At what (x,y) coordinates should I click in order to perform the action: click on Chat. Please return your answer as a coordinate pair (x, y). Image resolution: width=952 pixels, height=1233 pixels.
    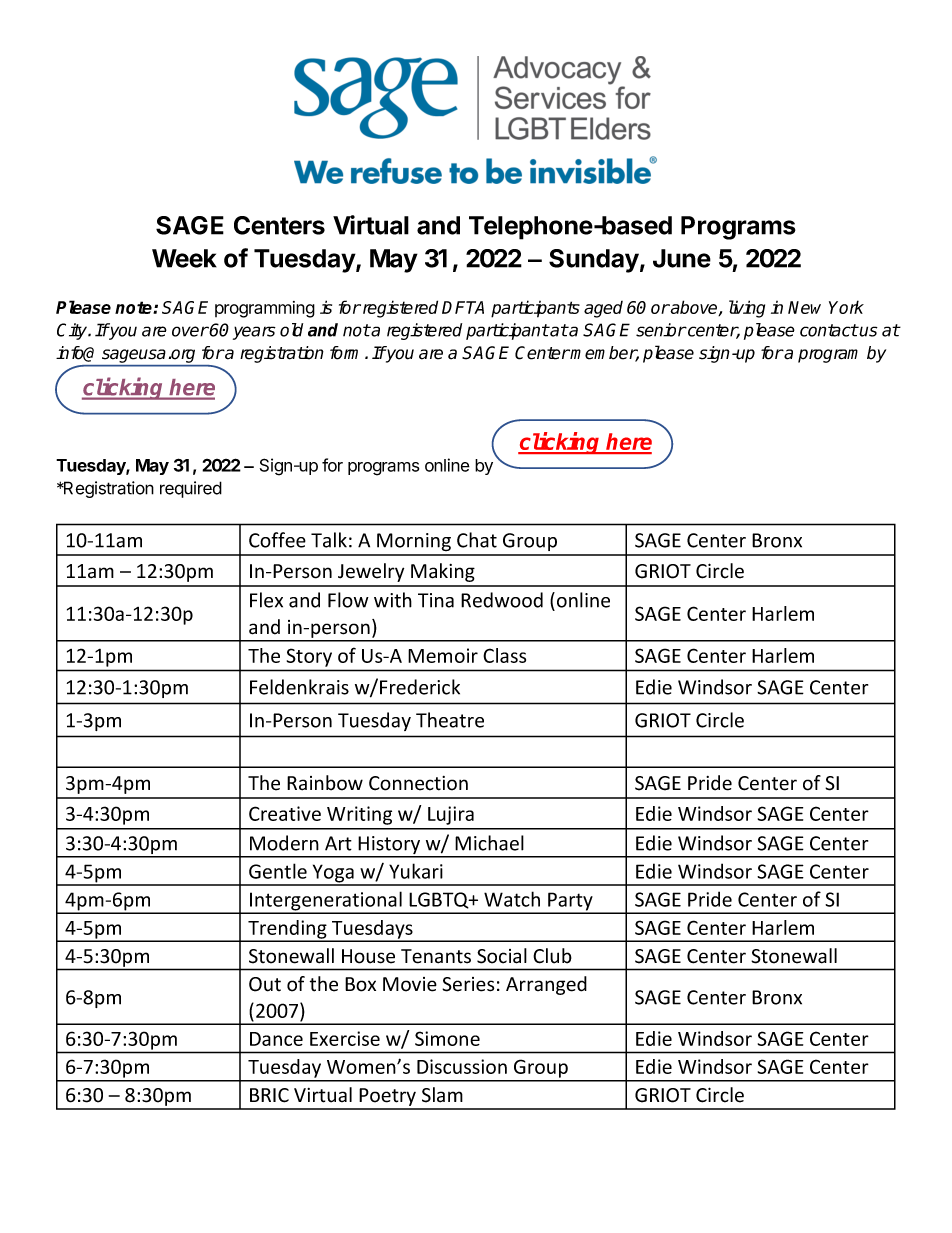
    Looking at the image, I should click on (477, 540).
